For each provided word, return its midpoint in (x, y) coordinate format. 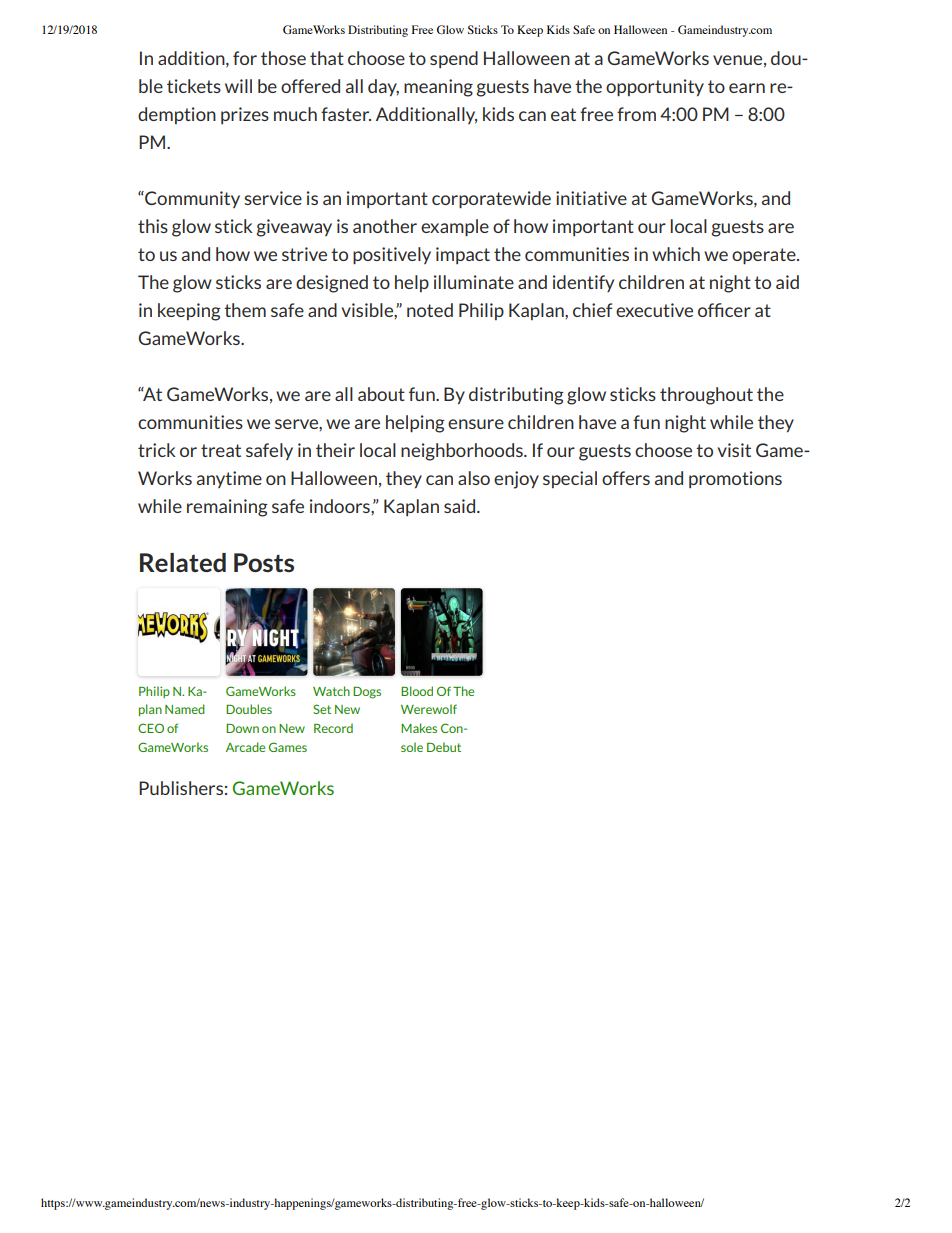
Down (242, 728)
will (238, 86)
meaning (438, 88)
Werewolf (429, 709)
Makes (419, 728)
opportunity (655, 88)
